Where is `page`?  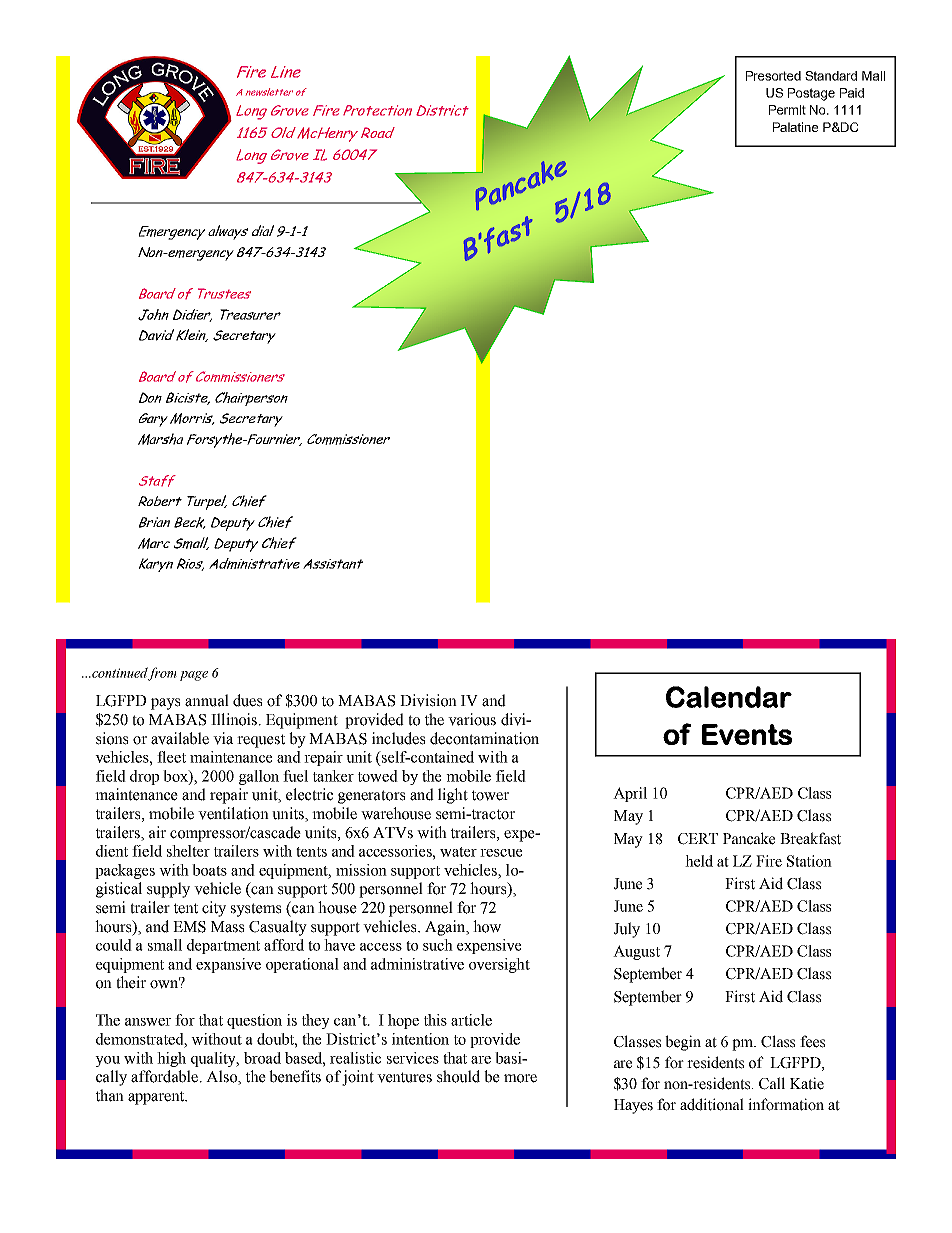 page is located at coordinates (194, 676).
